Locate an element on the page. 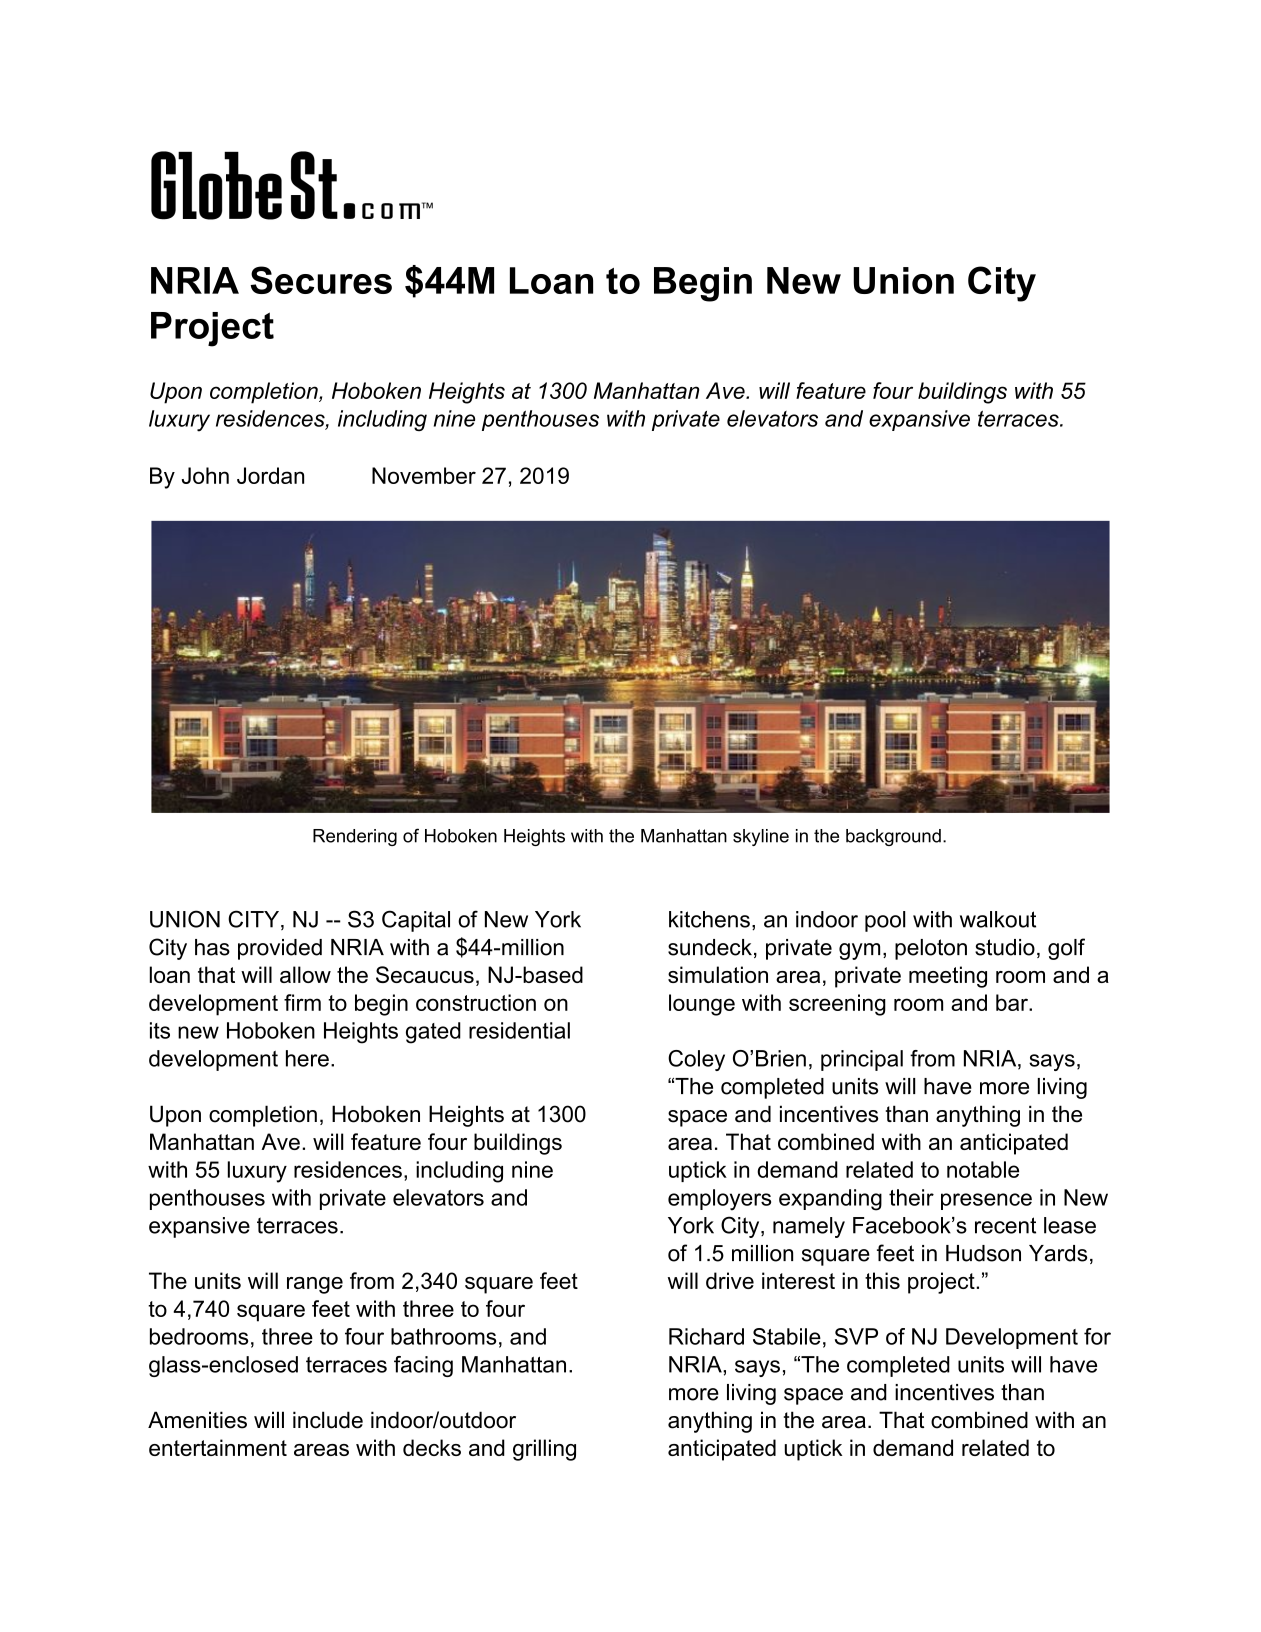  Coley is located at coordinates (696, 1060).
